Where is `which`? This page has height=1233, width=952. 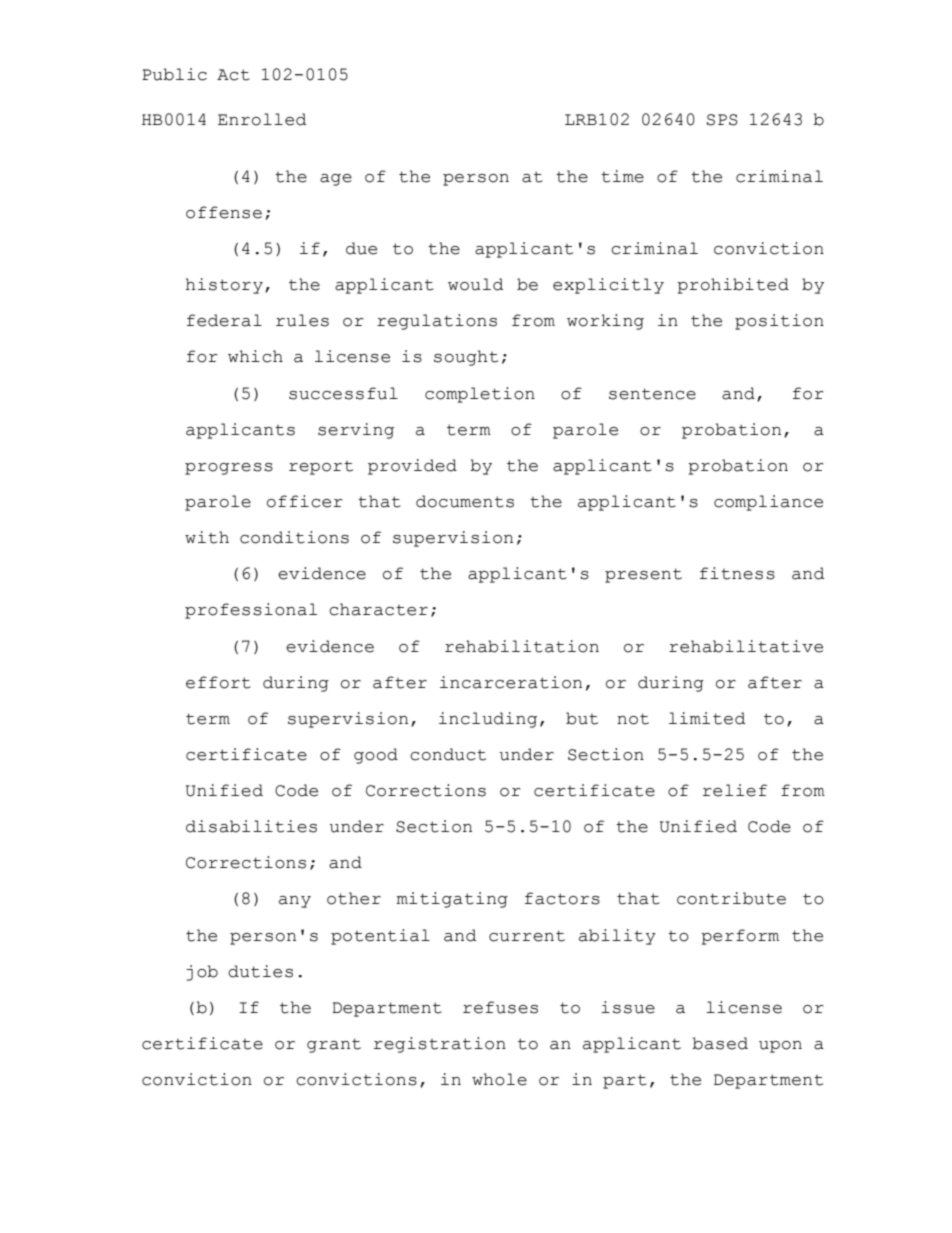 which is located at coordinates (255, 356).
